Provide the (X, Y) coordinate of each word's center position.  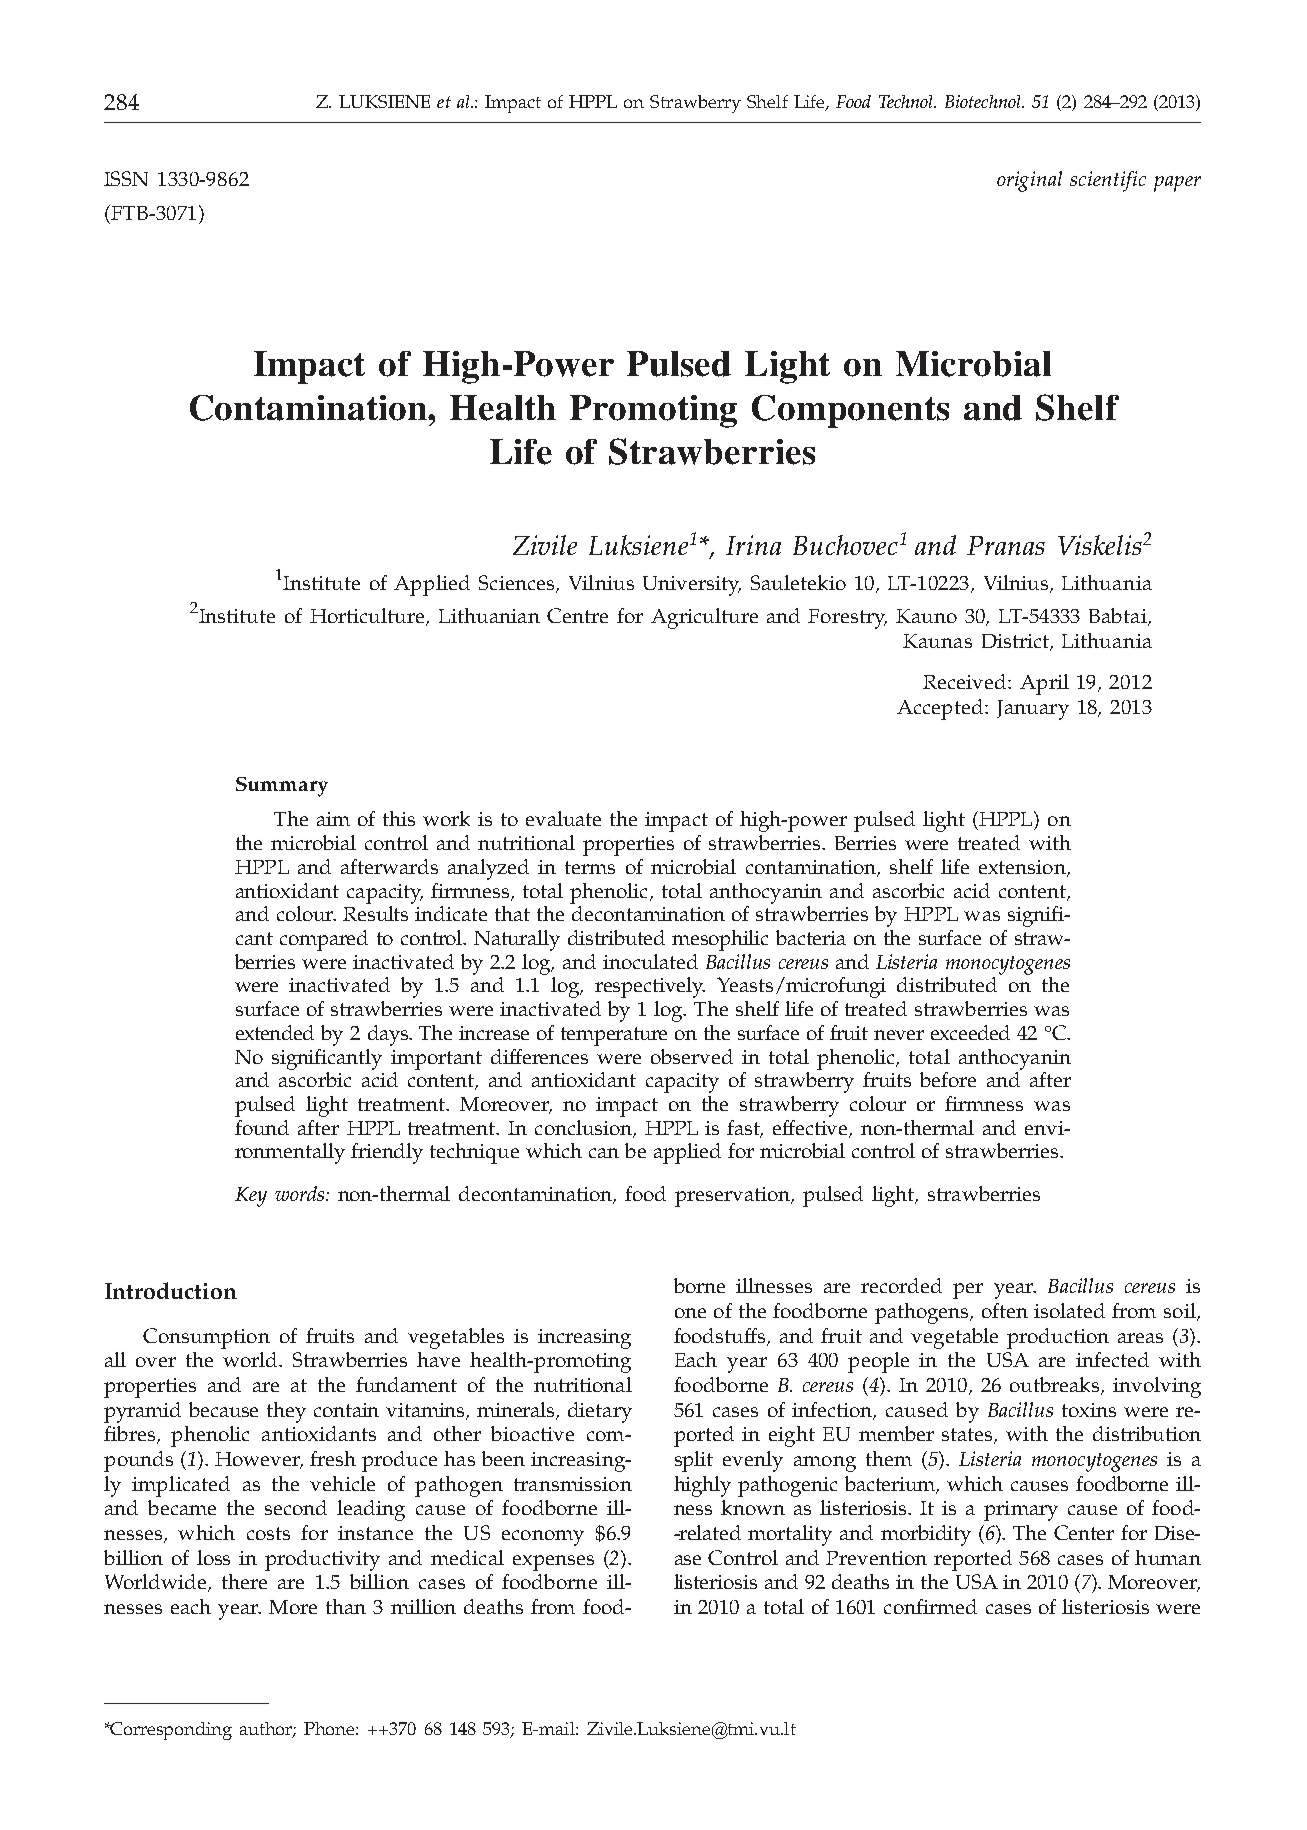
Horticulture (368, 617)
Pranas (1006, 545)
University (692, 586)
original (1029, 181)
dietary (600, 1412)
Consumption (206, 1338)
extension (1023, 868)
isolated (1069, 1310)
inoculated (650, 961)
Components (850, 411)
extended (275, 1032)
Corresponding (170, 1731)
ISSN (126, 178)
